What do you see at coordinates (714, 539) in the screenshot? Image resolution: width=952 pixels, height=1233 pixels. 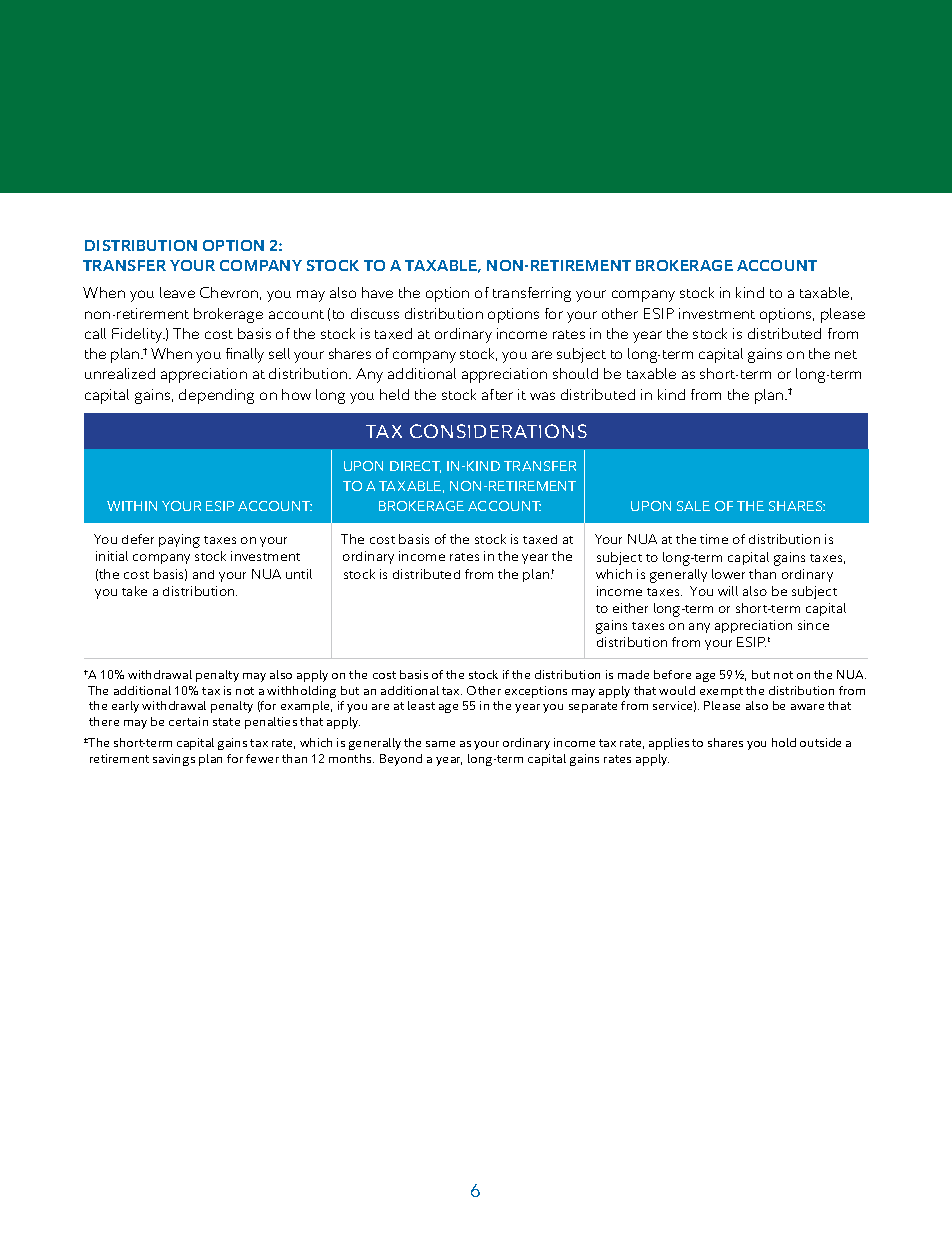 I see `time` at bounding box center [714, 539].
